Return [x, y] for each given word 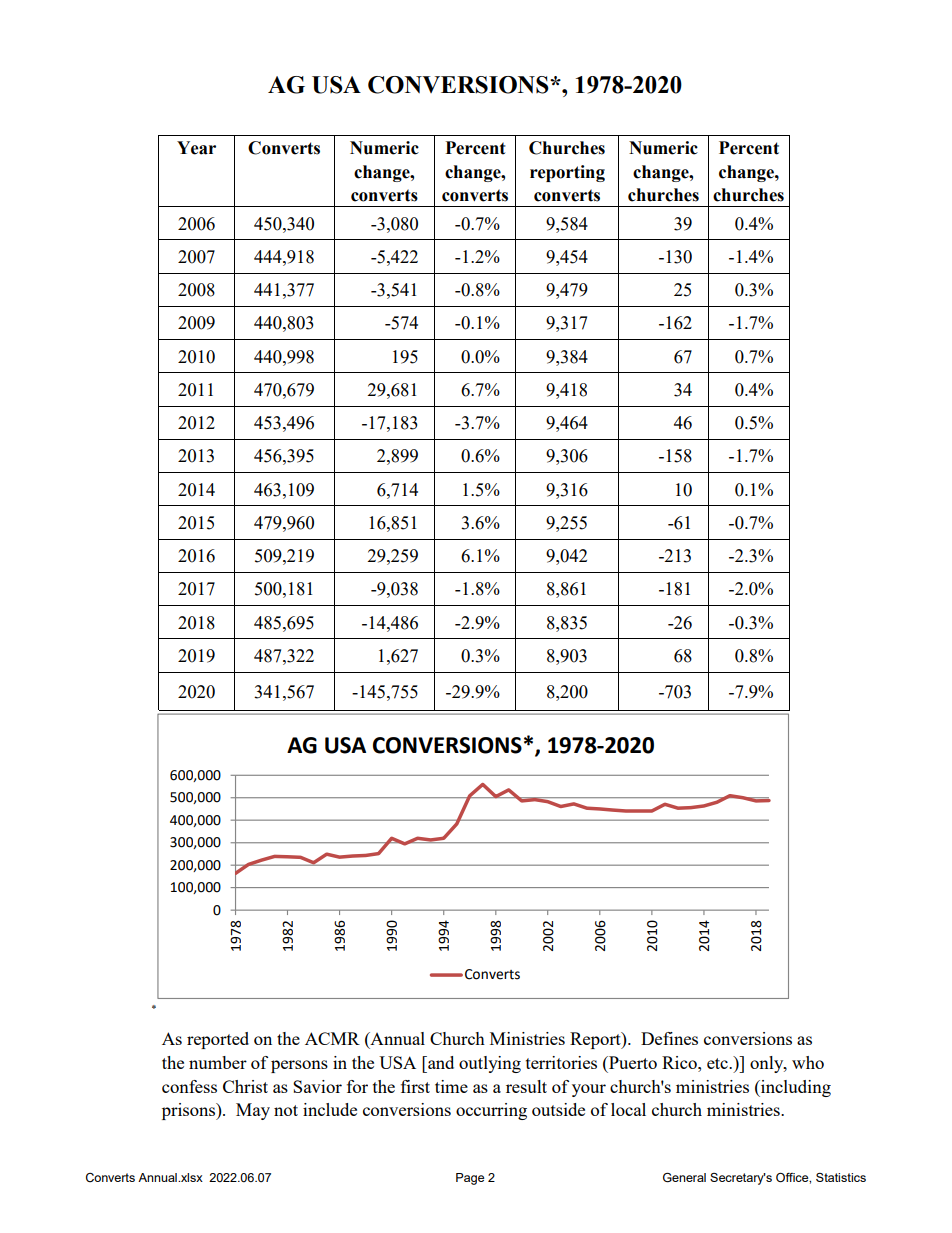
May [253, 1111]
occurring [491, 1111]
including [795, 1088]
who [808, 1062]
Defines [669, 1038]
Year [196, 148]
